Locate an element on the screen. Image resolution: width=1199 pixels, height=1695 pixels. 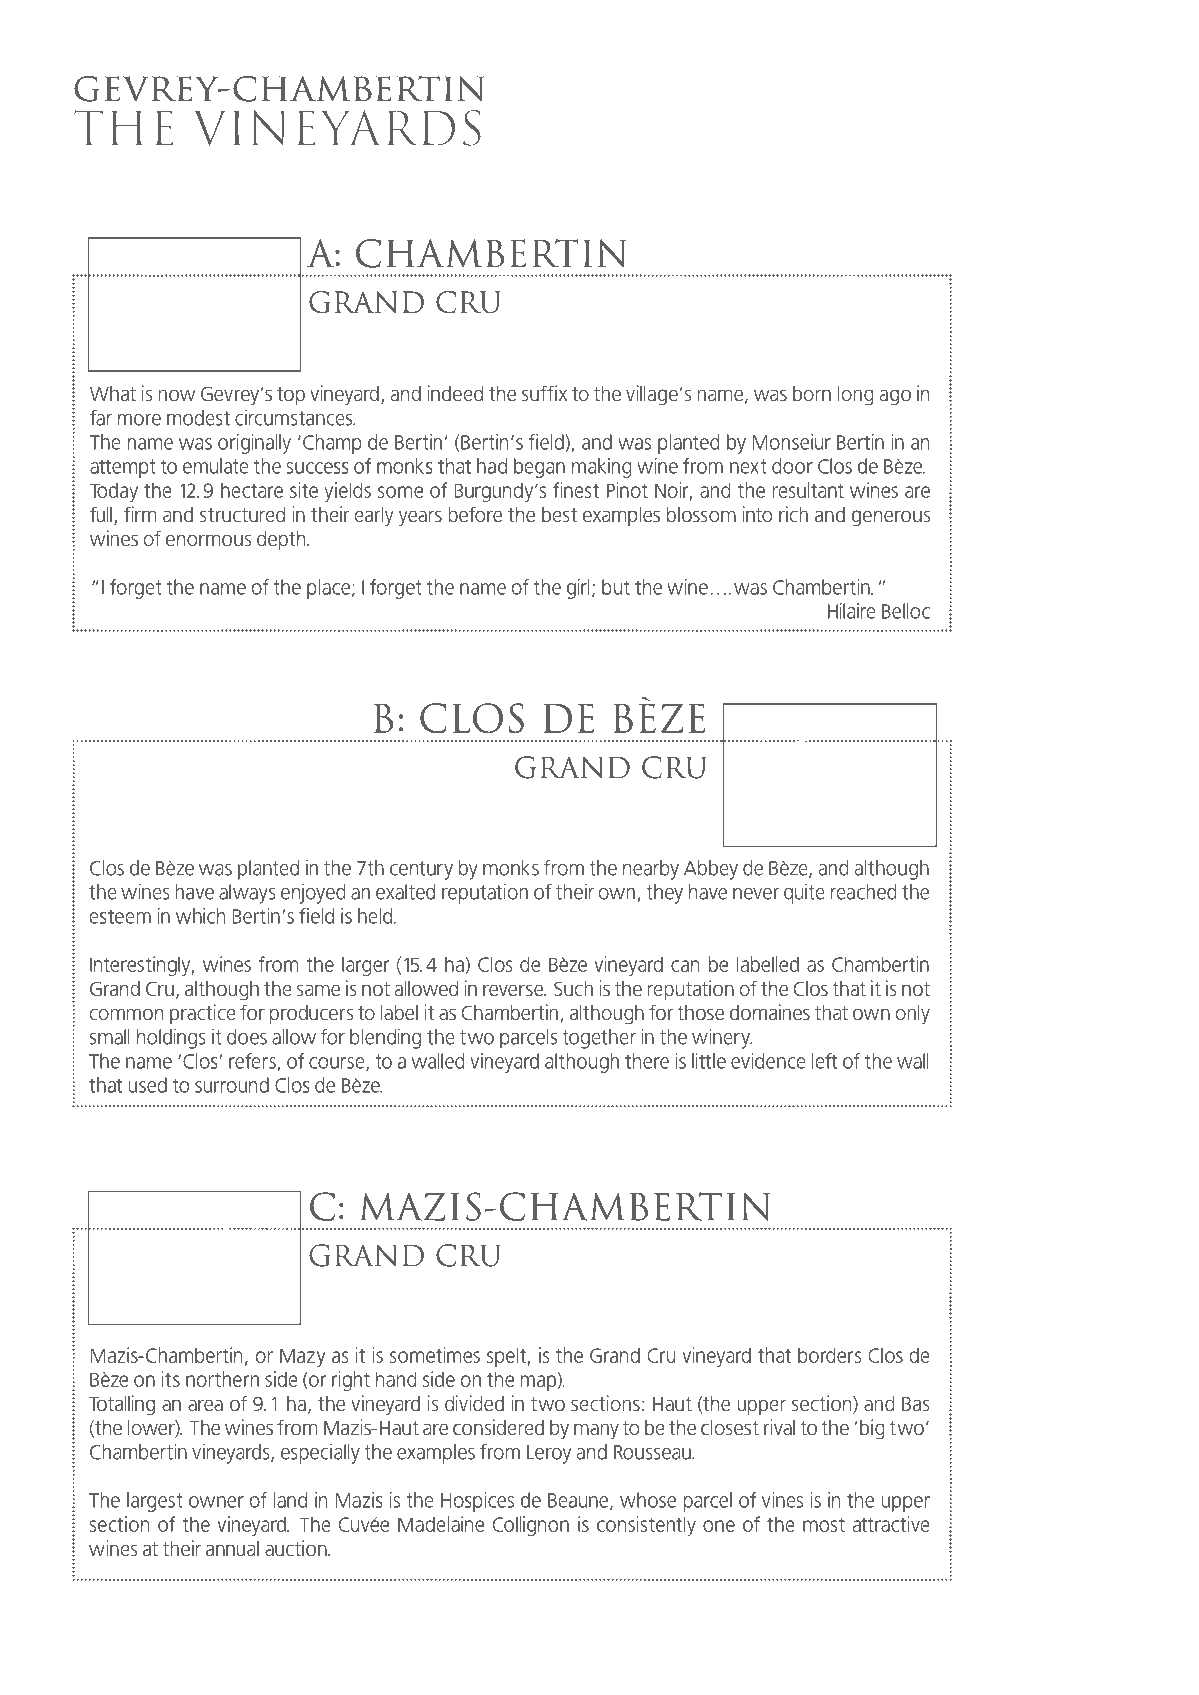
owner is located at coordinates (216, 1502).
